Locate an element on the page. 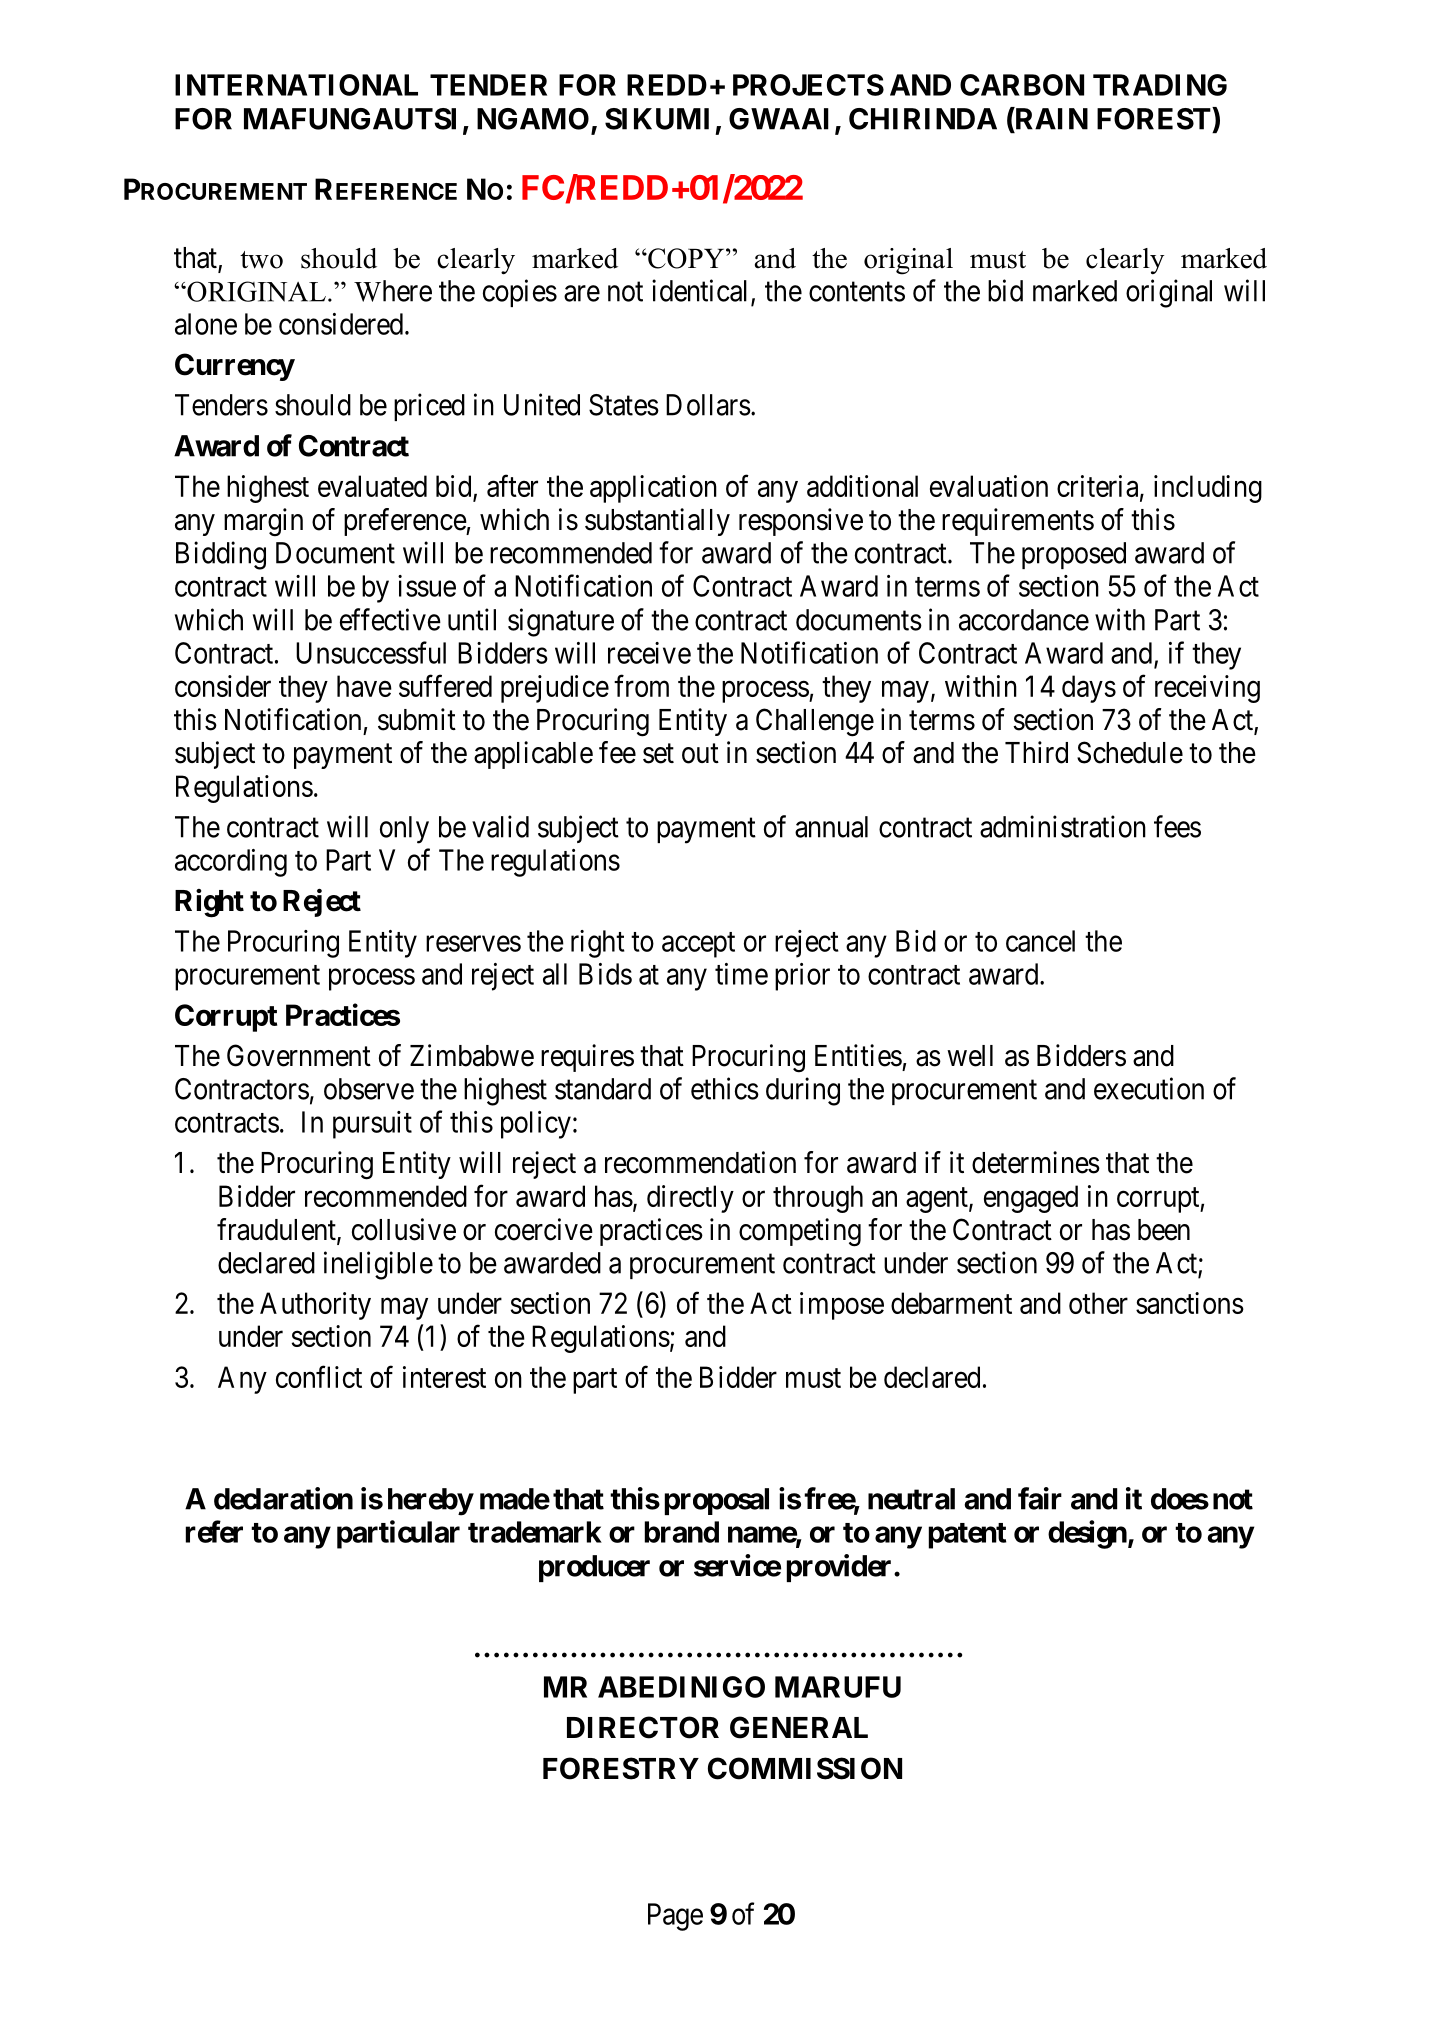 This document has height=2032, width=1437. directly is located at coordinates (690, 1199).
